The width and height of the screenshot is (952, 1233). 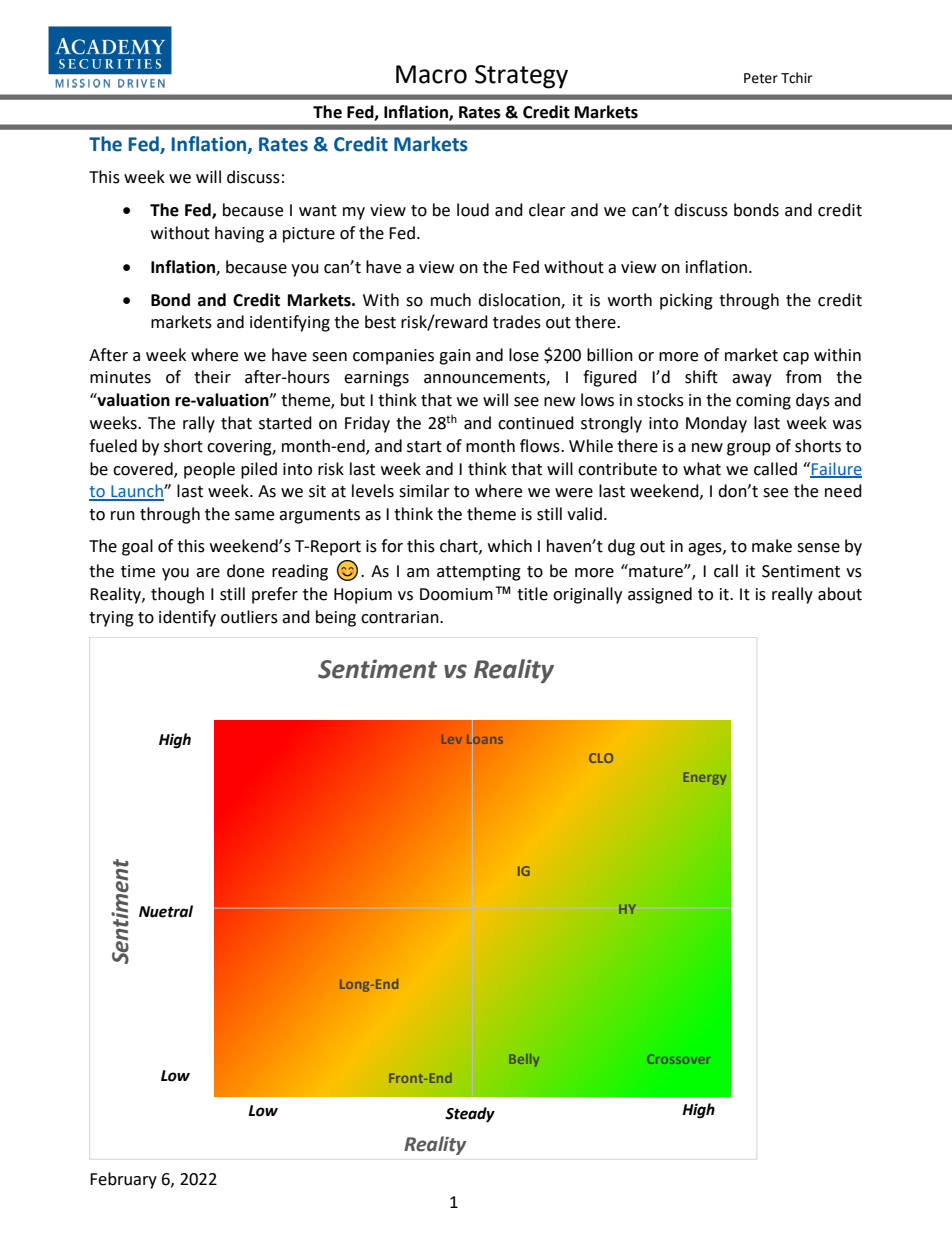 What do you see at coordinates (123, 1180) in the screenshot?
I see `February` at bounding box center [123, 1180].
